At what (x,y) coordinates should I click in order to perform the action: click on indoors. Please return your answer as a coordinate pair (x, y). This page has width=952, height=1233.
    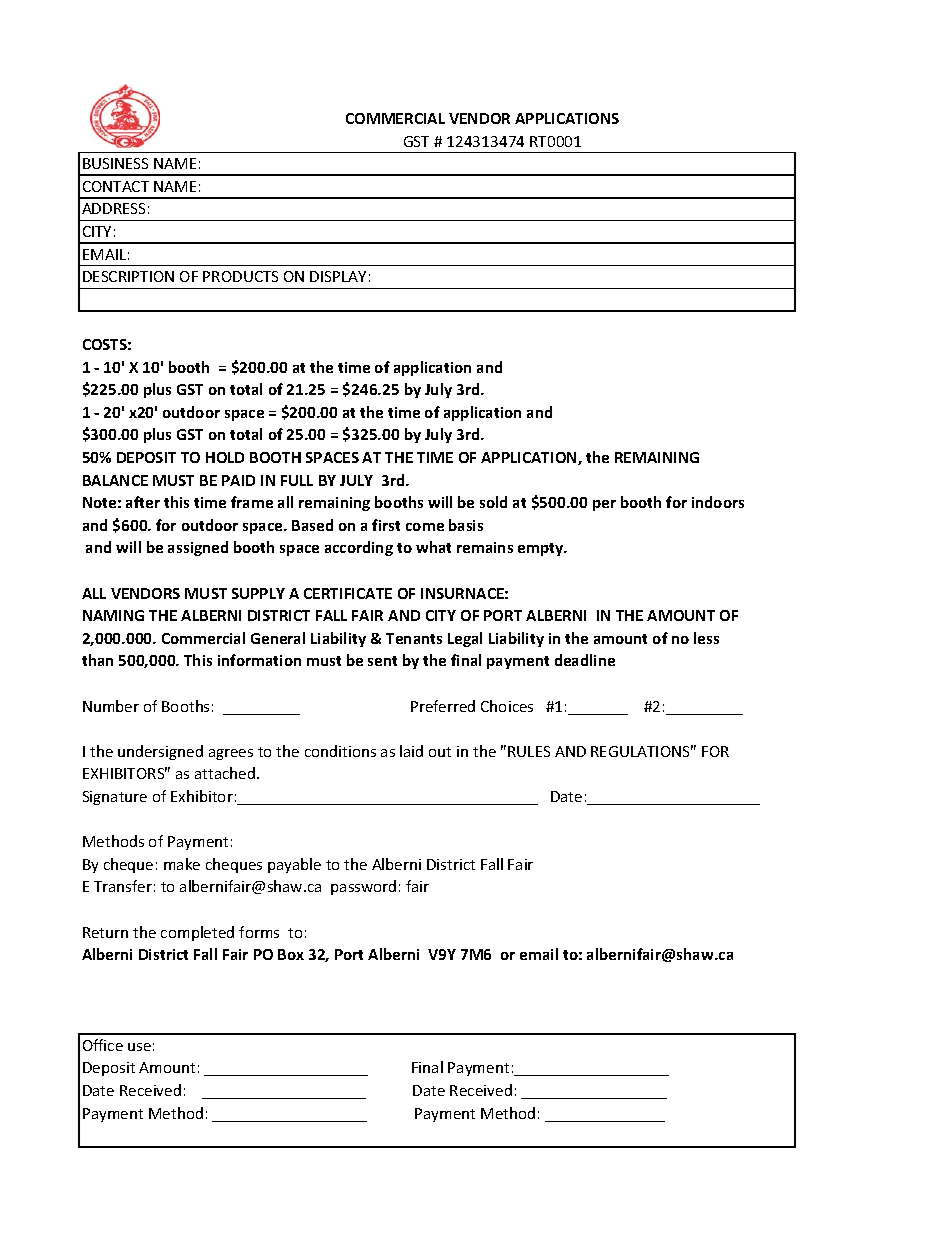
    Looking at the image, I should click on (718, 502).
